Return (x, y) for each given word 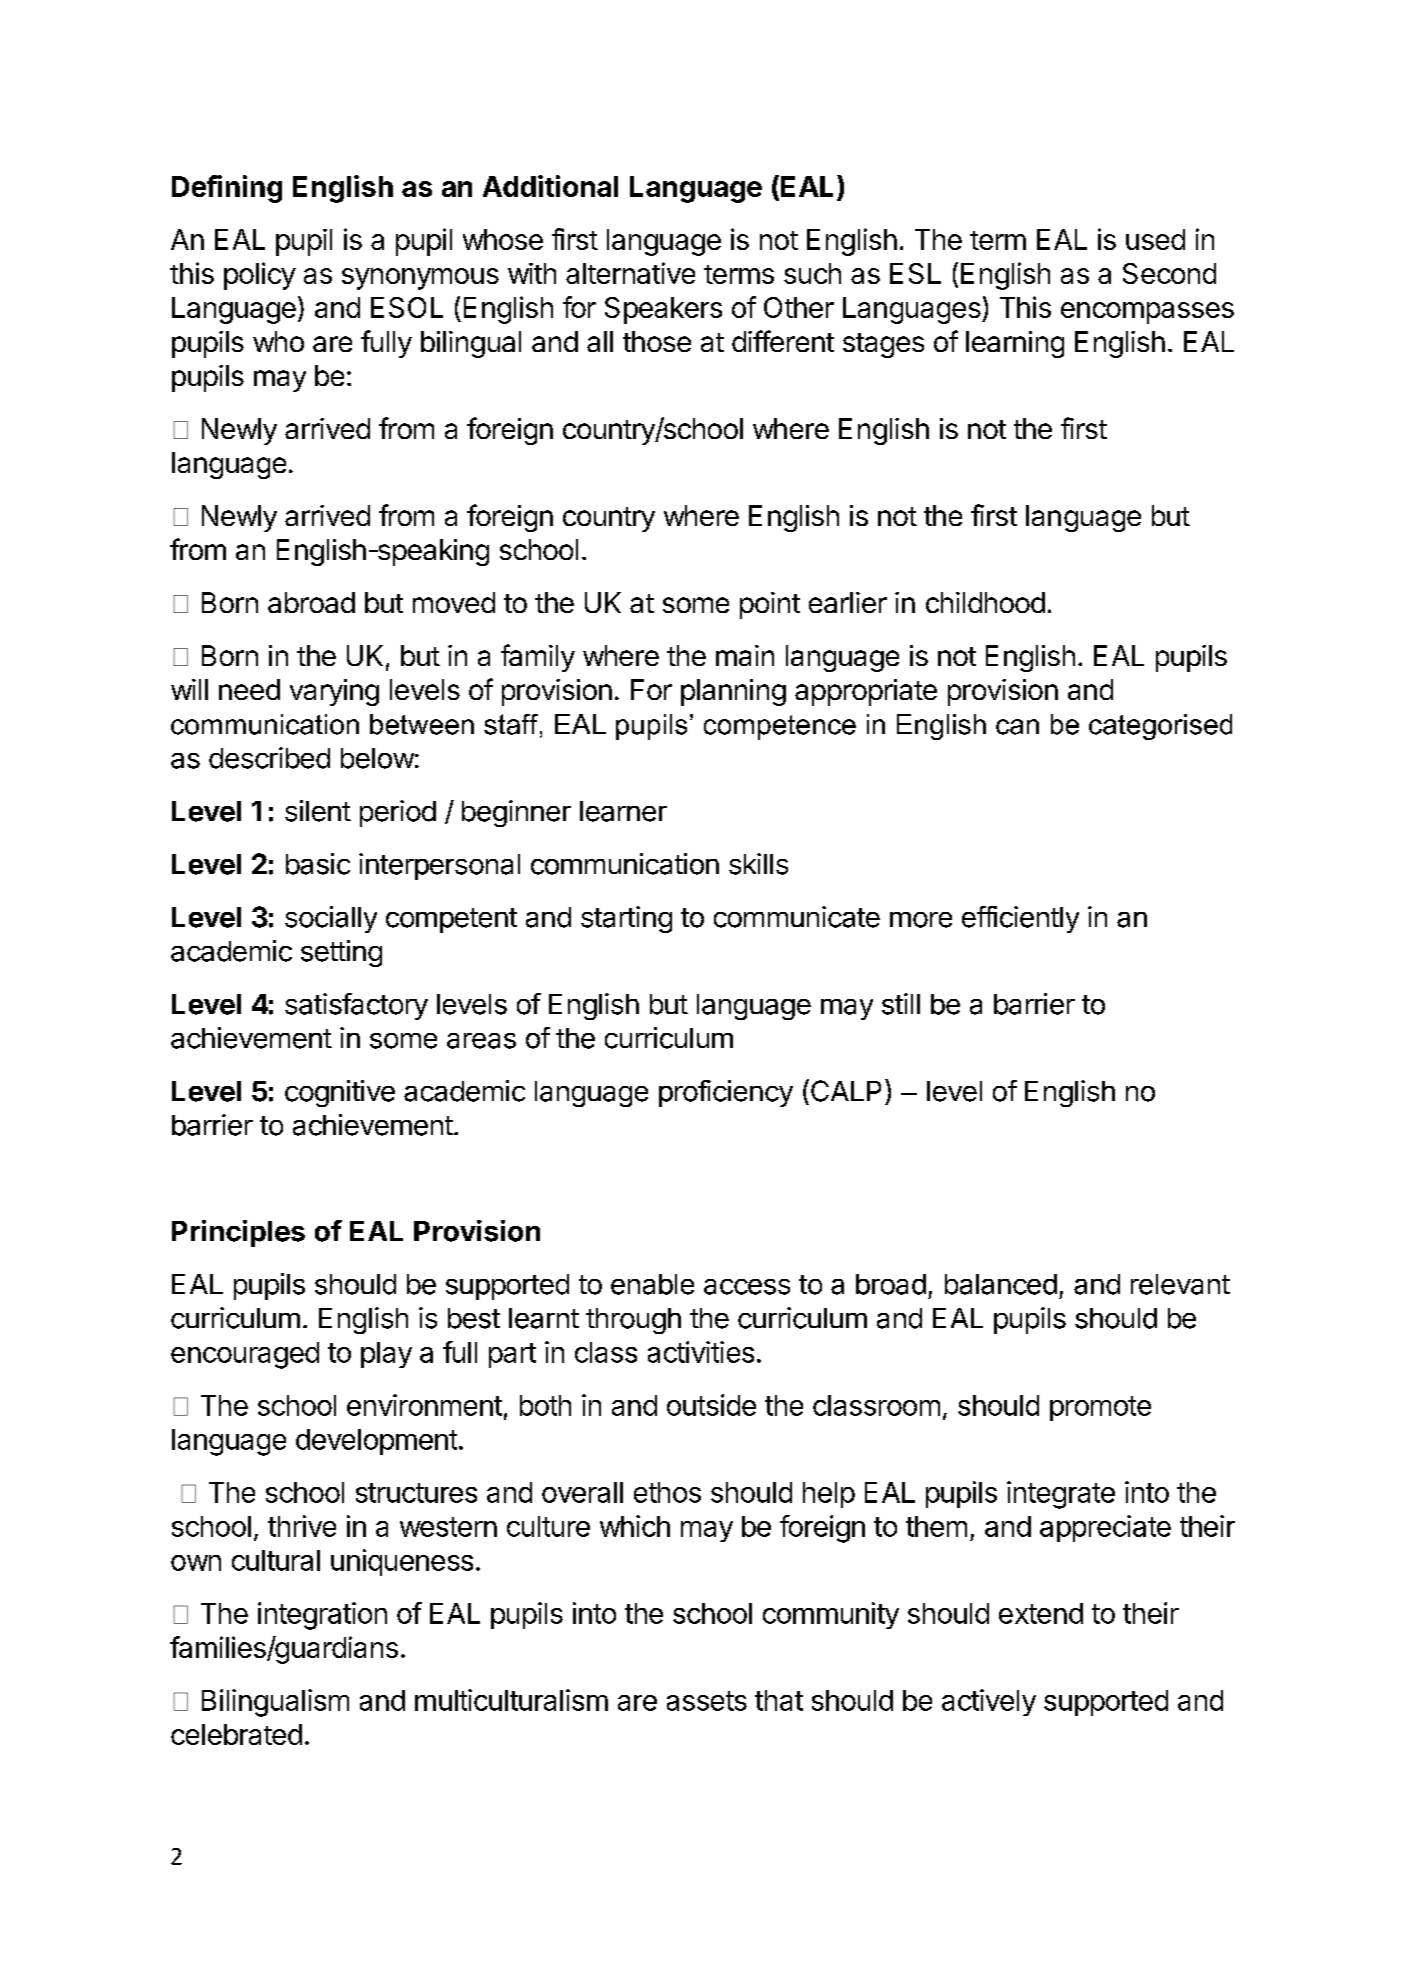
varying (334, 692)
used (1155, 239)
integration (322, 1616)
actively (989, 1702)
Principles (238, 1233)
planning (733, 692)
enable (652, 1284)
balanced (1001, 1284)
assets (707, 1701)
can (1017, 727)
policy (260, 276)
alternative (630, 273)
